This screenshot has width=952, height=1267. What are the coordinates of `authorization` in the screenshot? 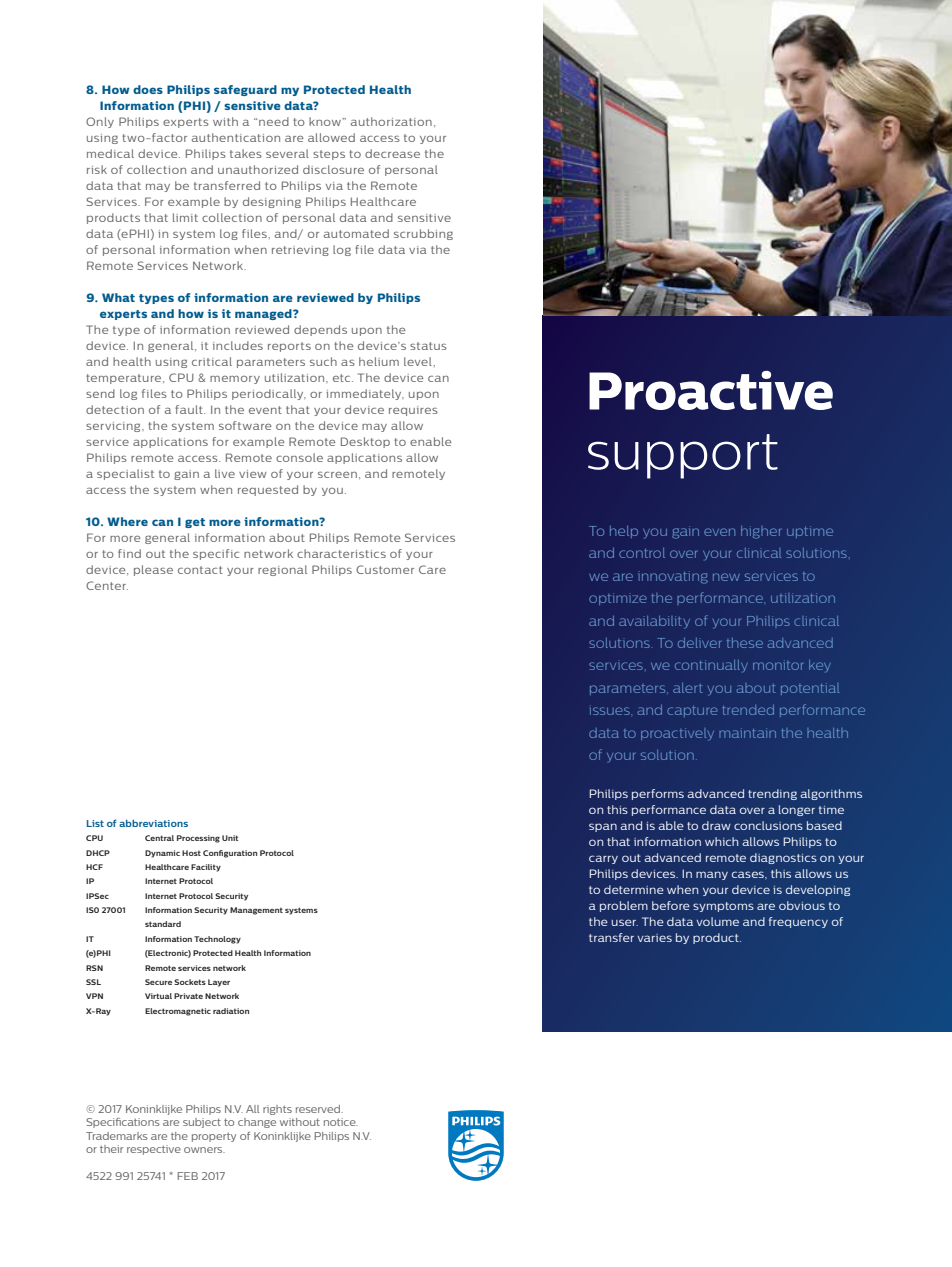 It's located at (391, 121).
